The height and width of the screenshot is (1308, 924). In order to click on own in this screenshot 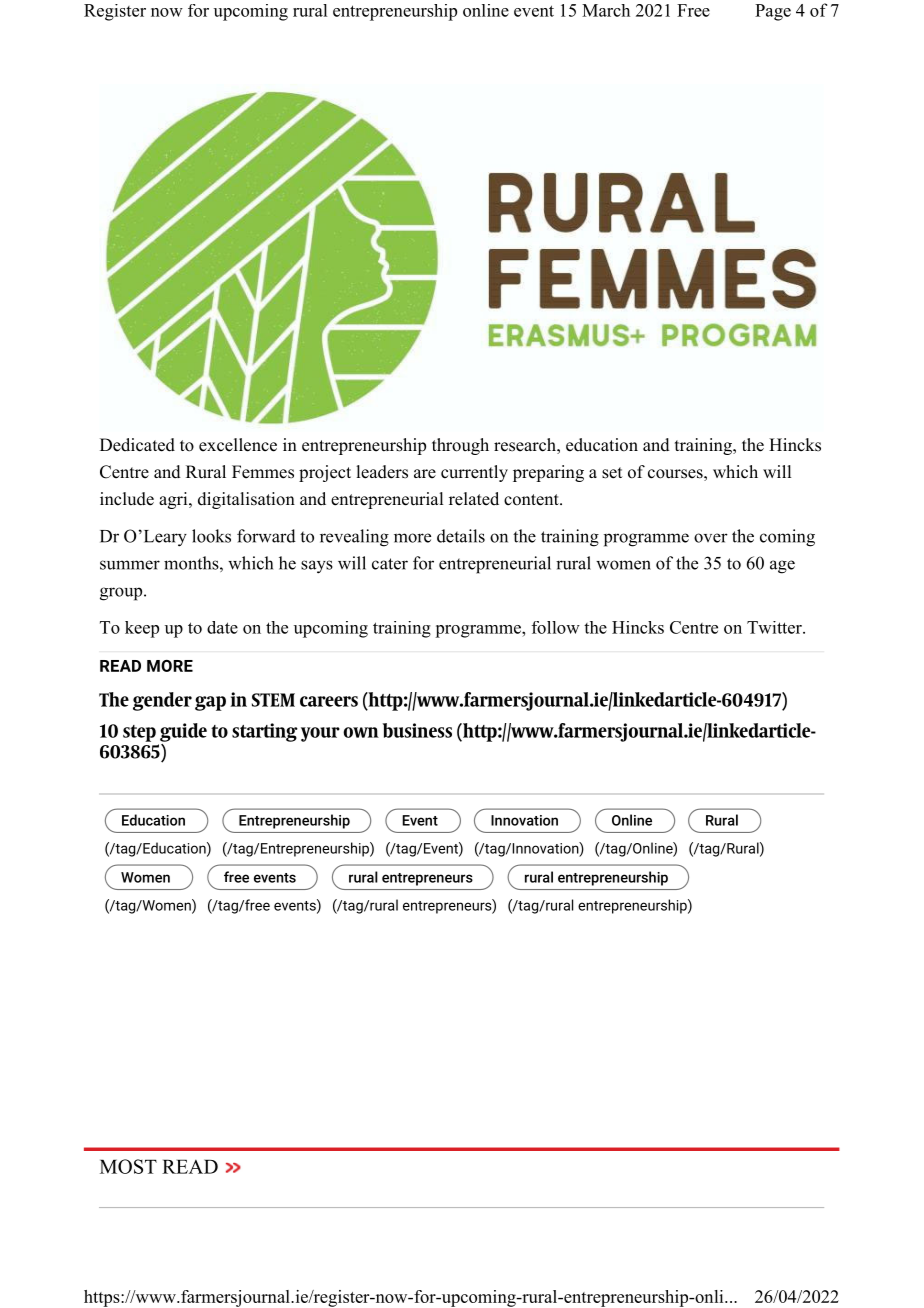, I will do `click(361, 732)`.
